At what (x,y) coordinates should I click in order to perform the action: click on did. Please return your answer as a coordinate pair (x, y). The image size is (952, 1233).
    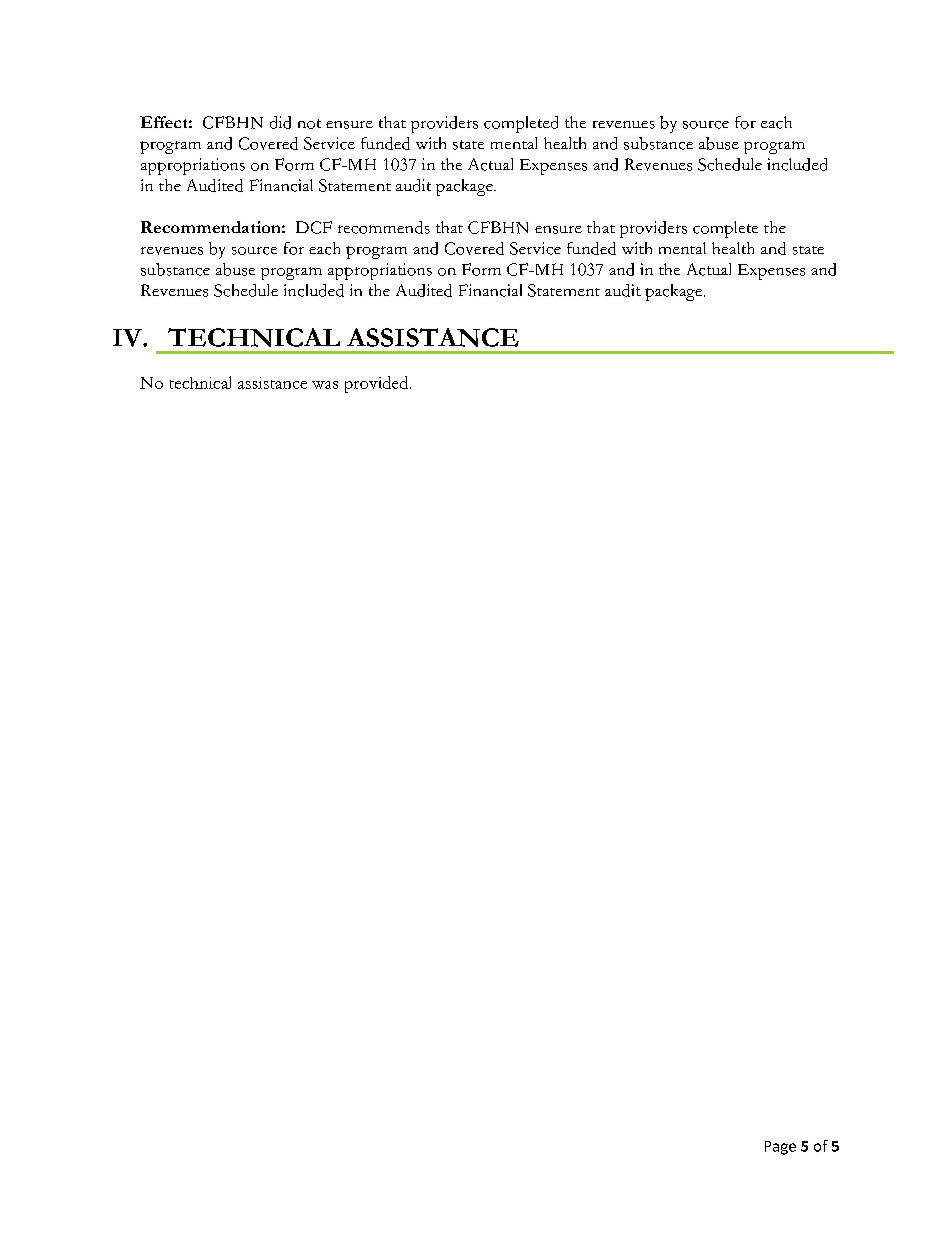
    Looking at the image, I should click on (280, 122).
